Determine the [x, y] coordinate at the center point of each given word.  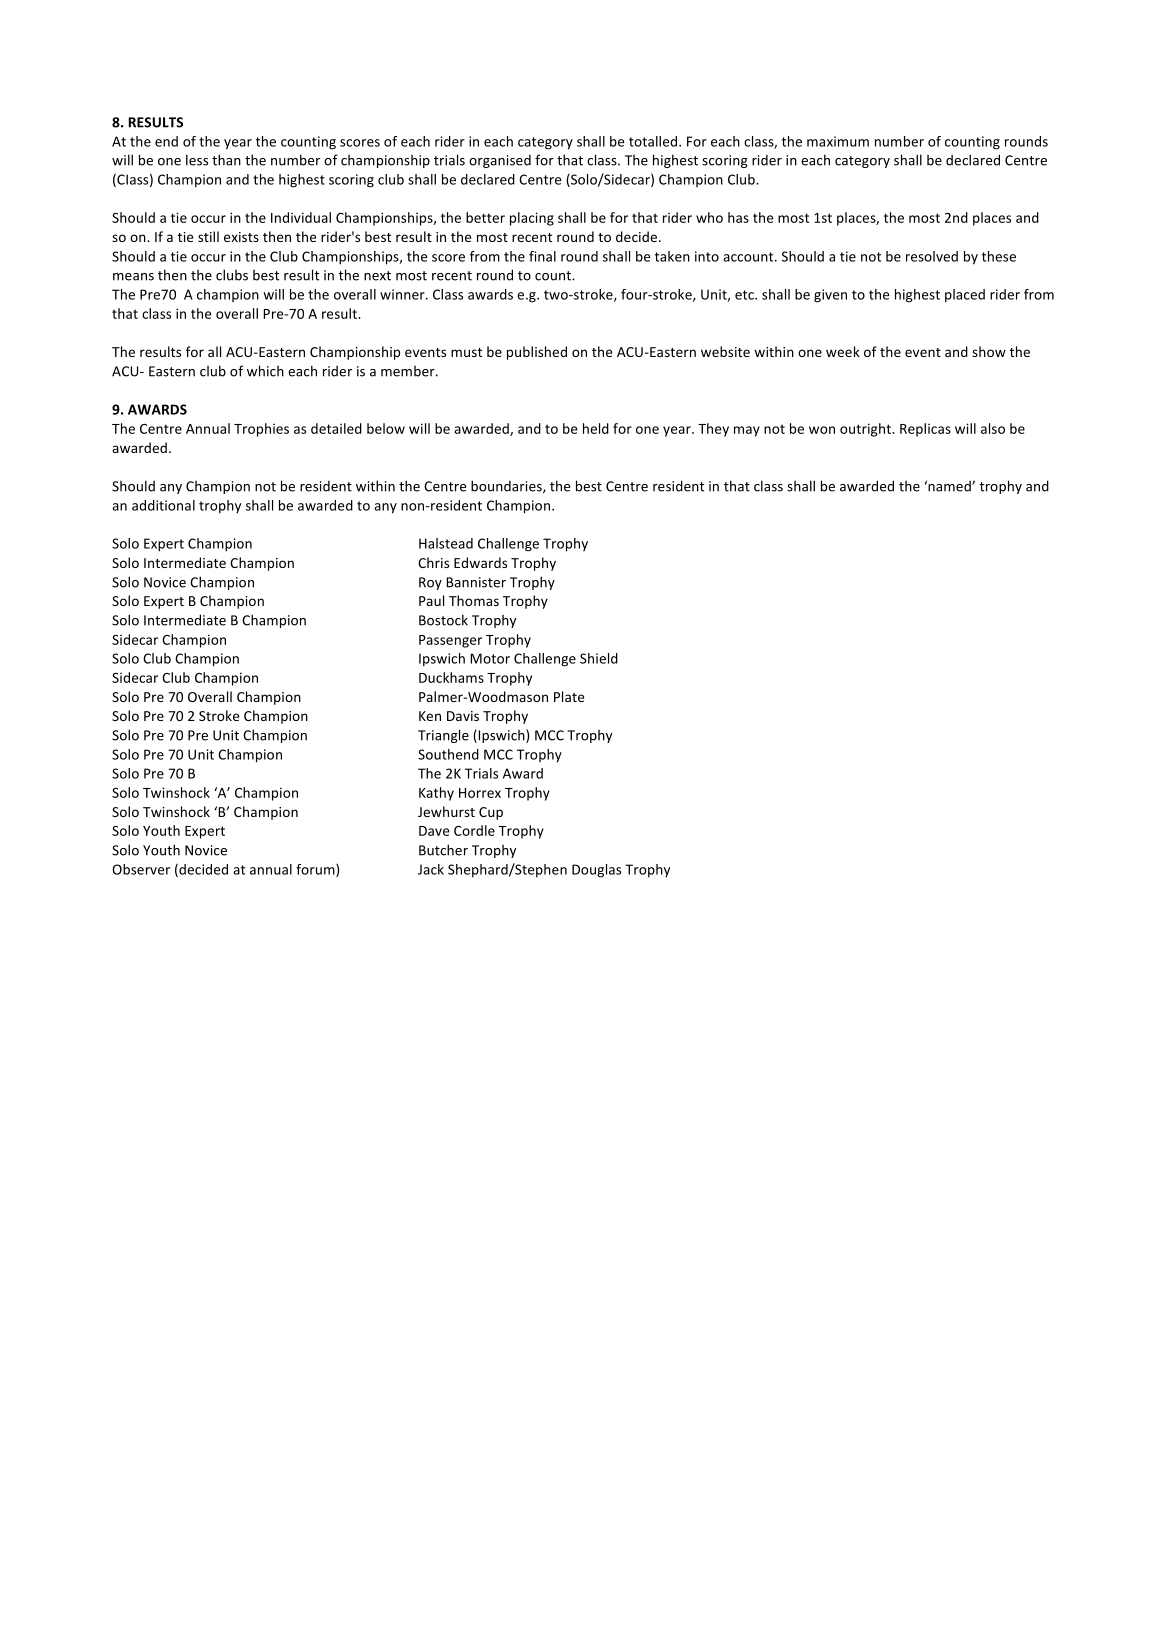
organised [500, 161]
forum [316, 870]
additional [163, 505]
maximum [838, 141]
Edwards [480, 562]
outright [866, 430]
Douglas [596, 871]
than [226, 160]
